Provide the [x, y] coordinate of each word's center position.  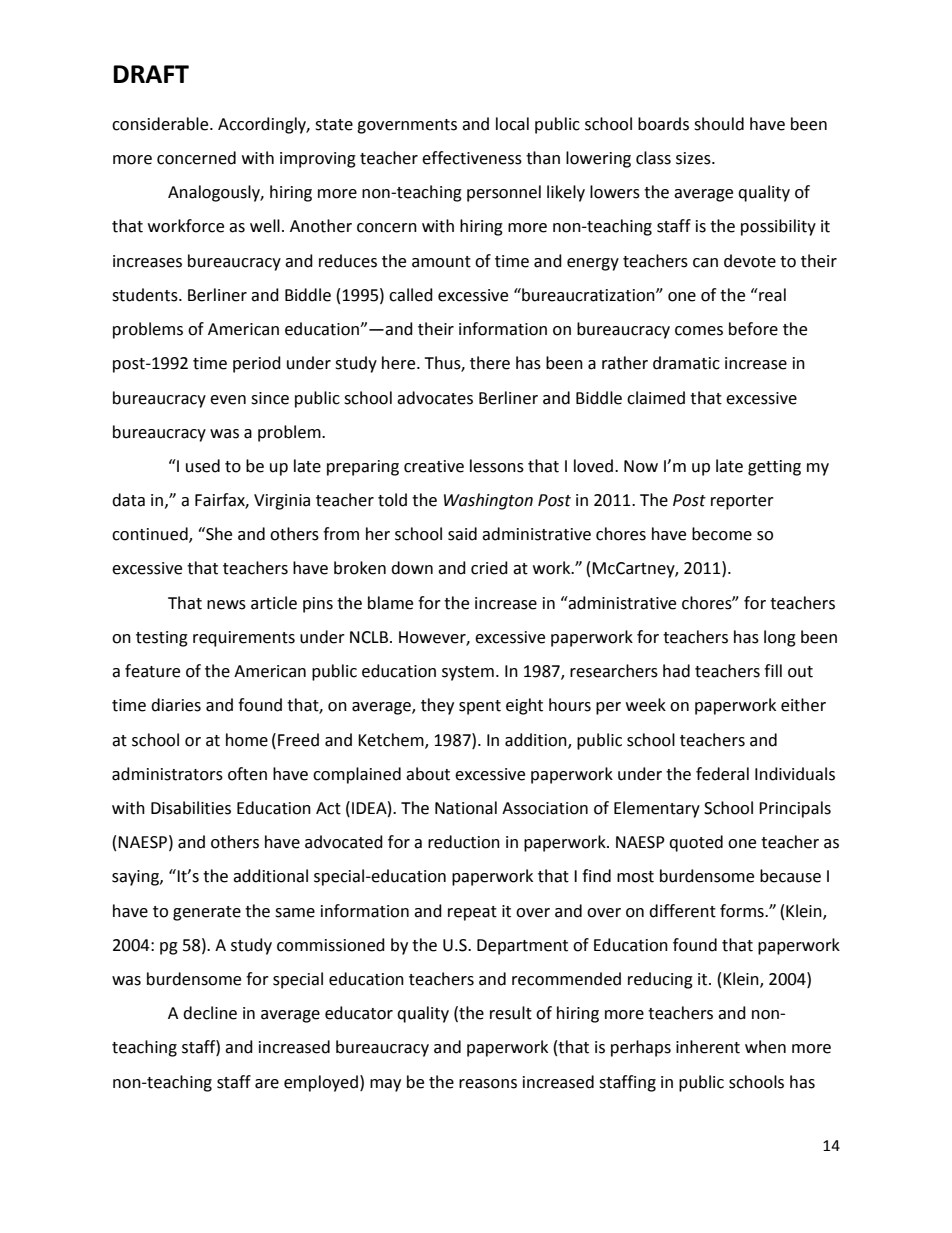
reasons [488, 1084]
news [226, 605]
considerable [161, 124]
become [722, 534]
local [512, 124]
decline [210, 1013]
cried [489, 568]
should [719, 124]
